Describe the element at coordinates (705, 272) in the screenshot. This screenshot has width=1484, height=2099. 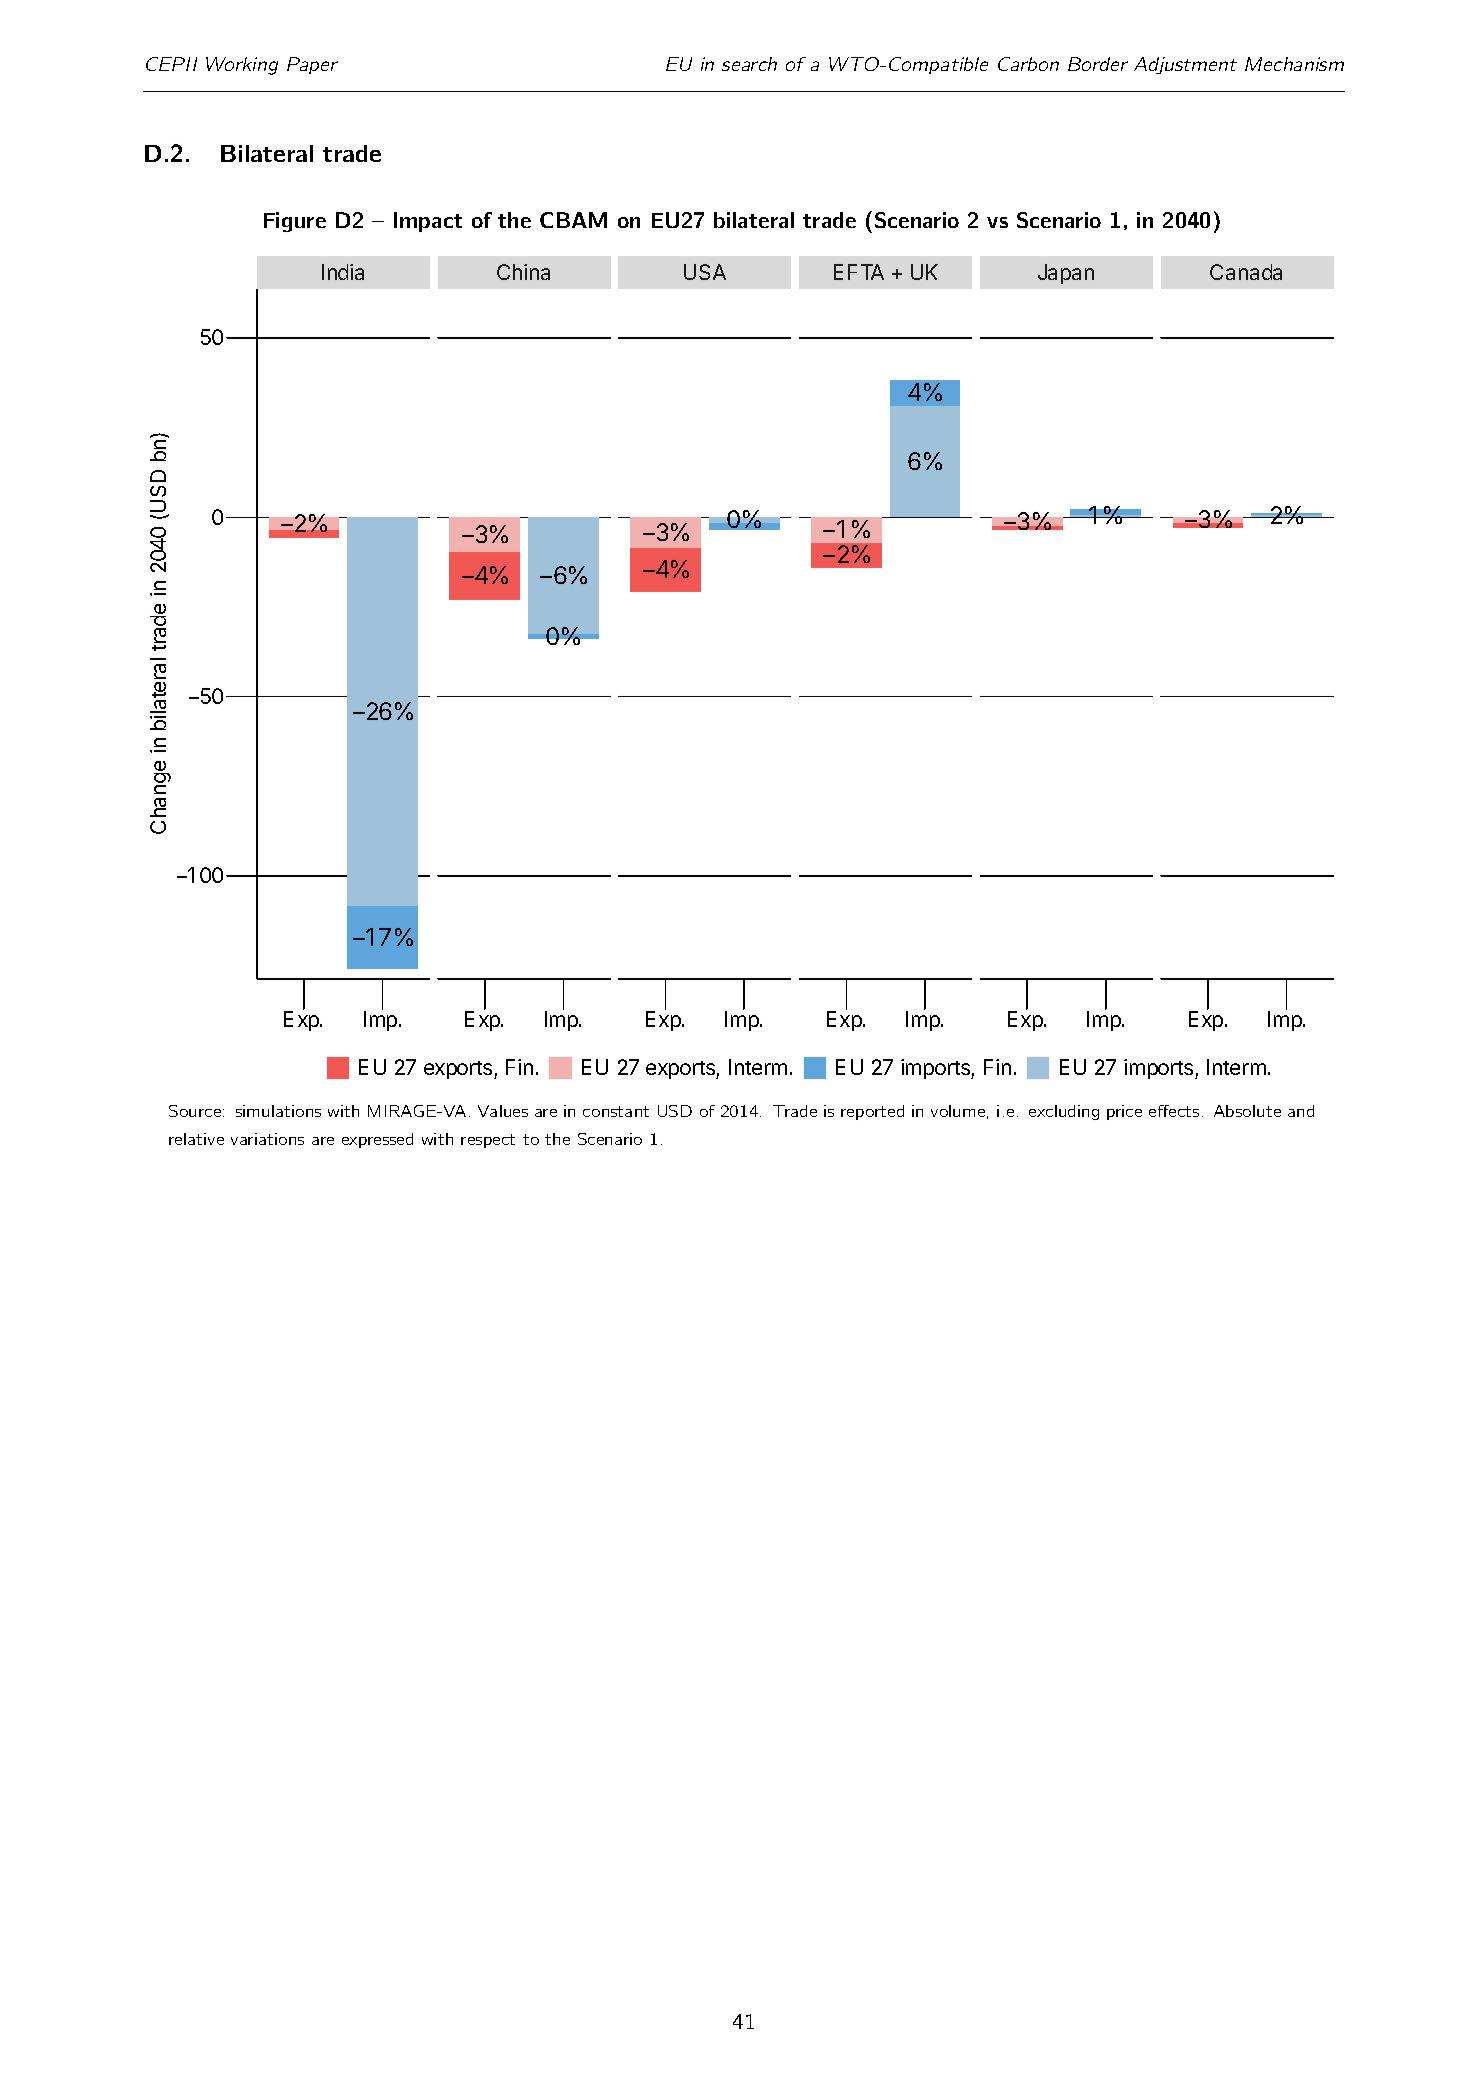
I see `USA` at that location.
